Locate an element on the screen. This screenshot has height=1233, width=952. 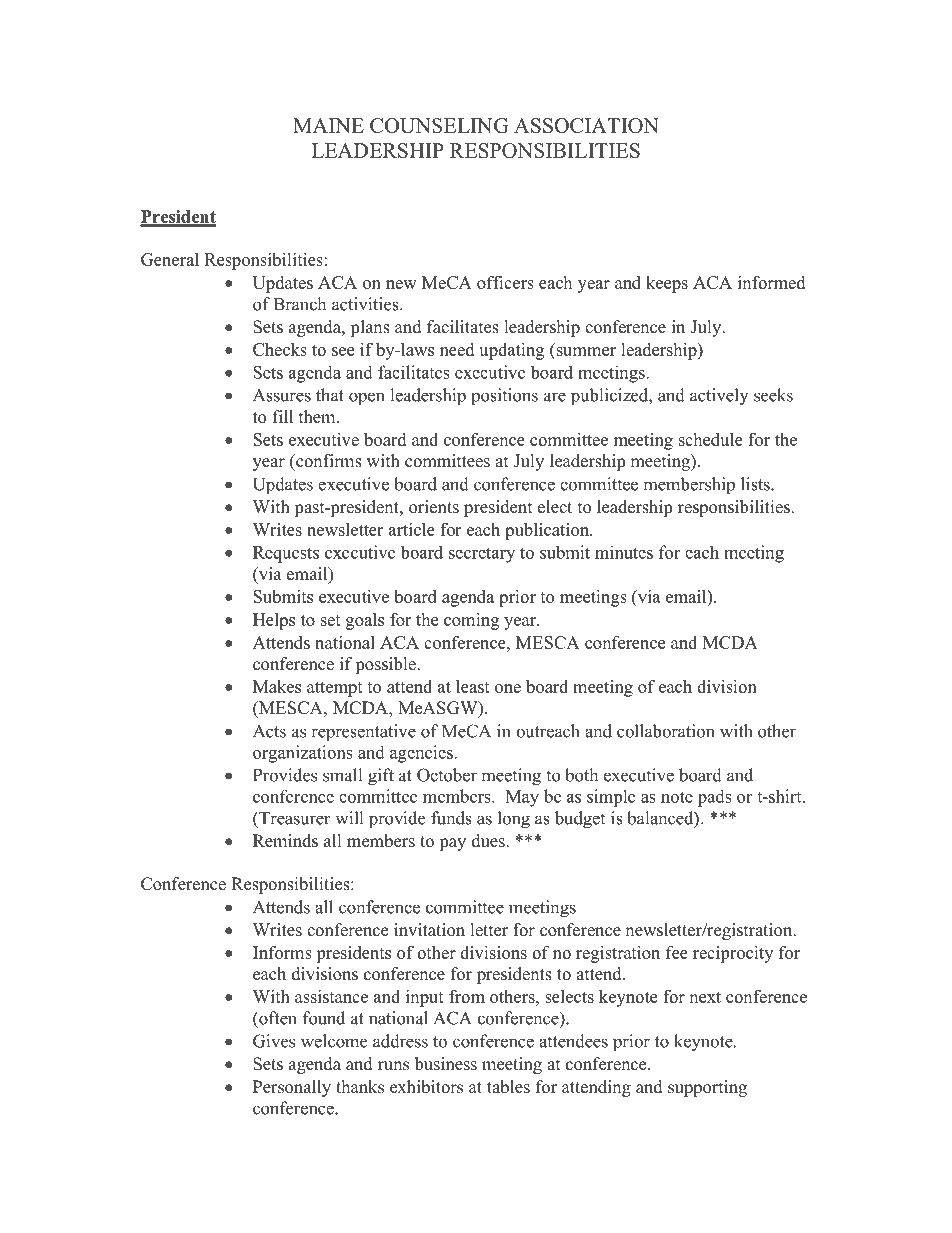
Gives is located at coordinates (274, 1041).
